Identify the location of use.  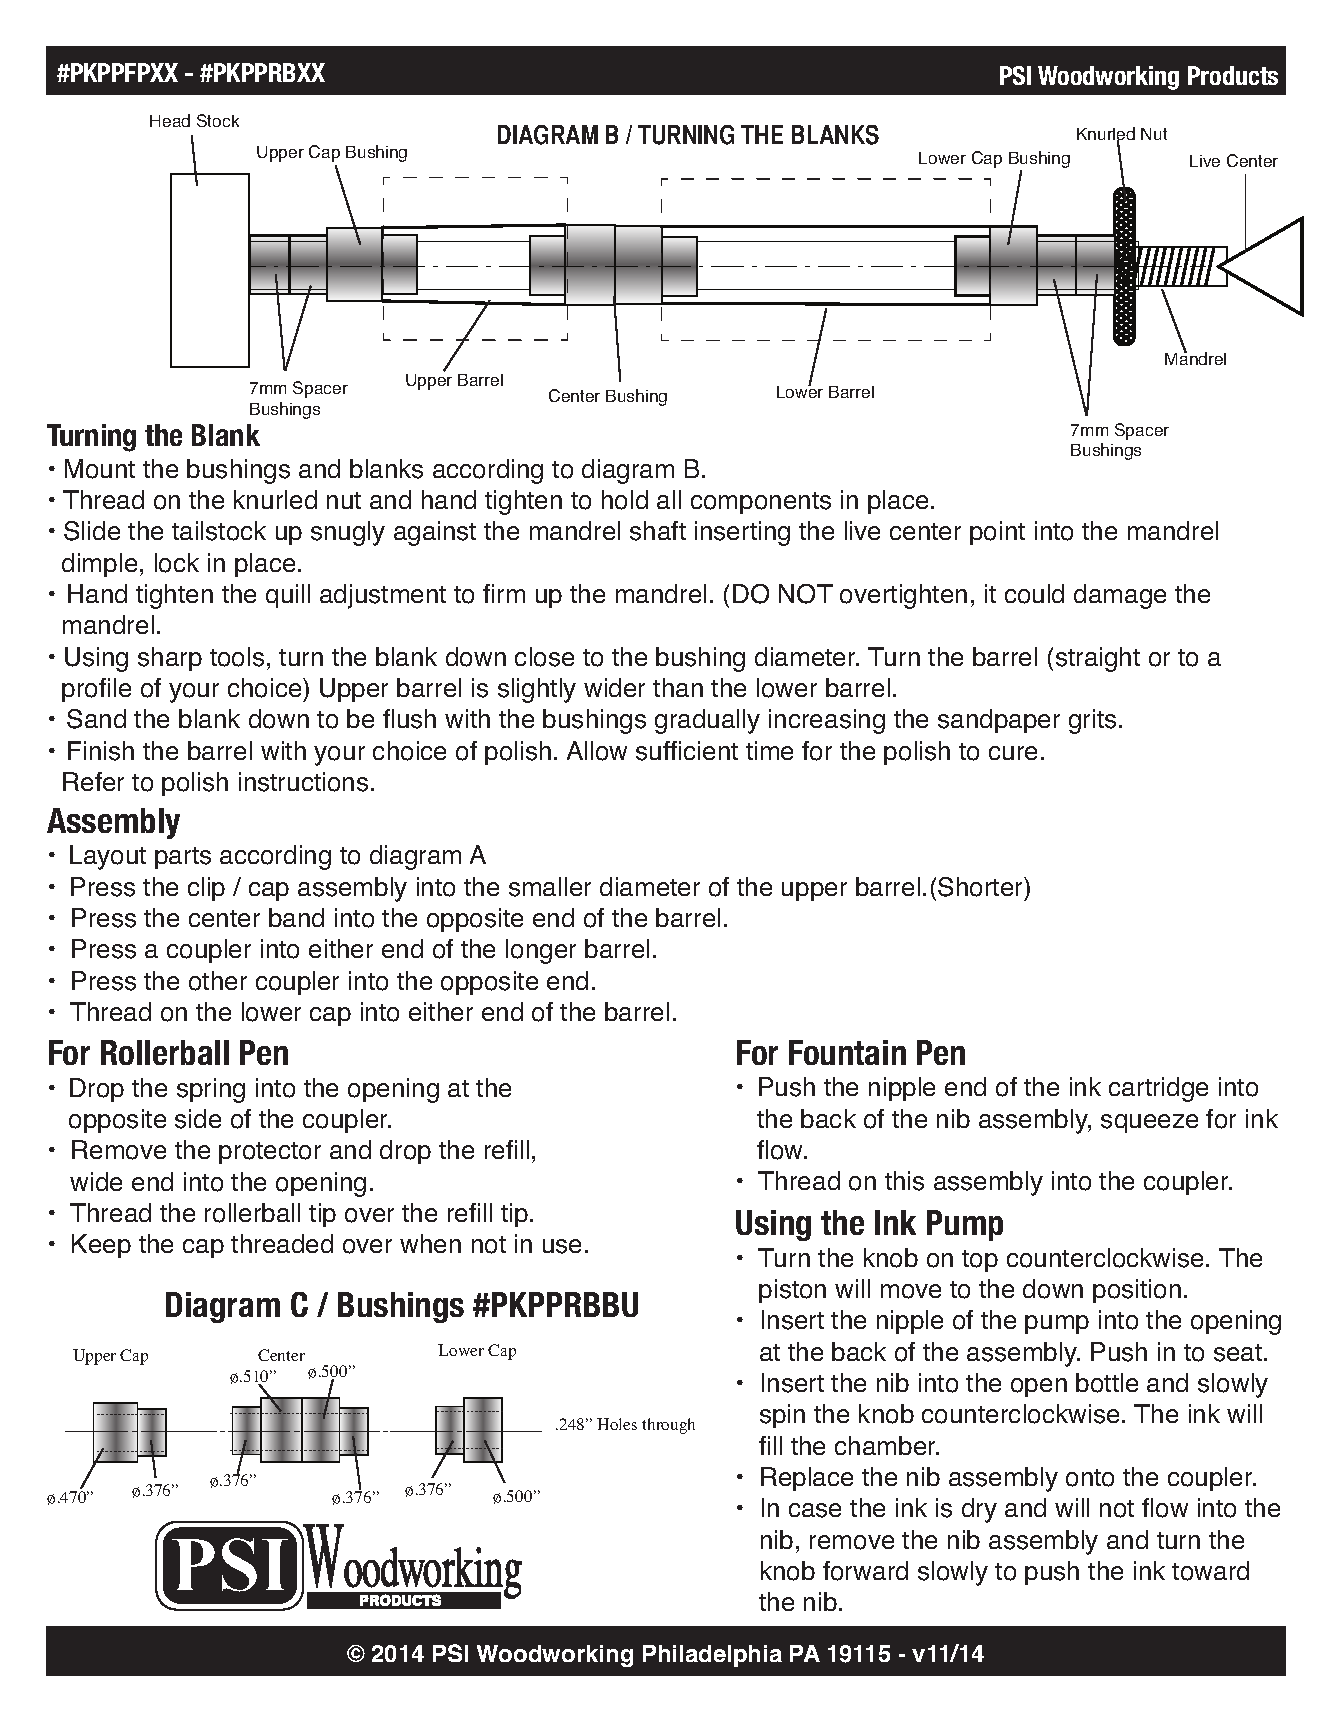
(562, 1246).
